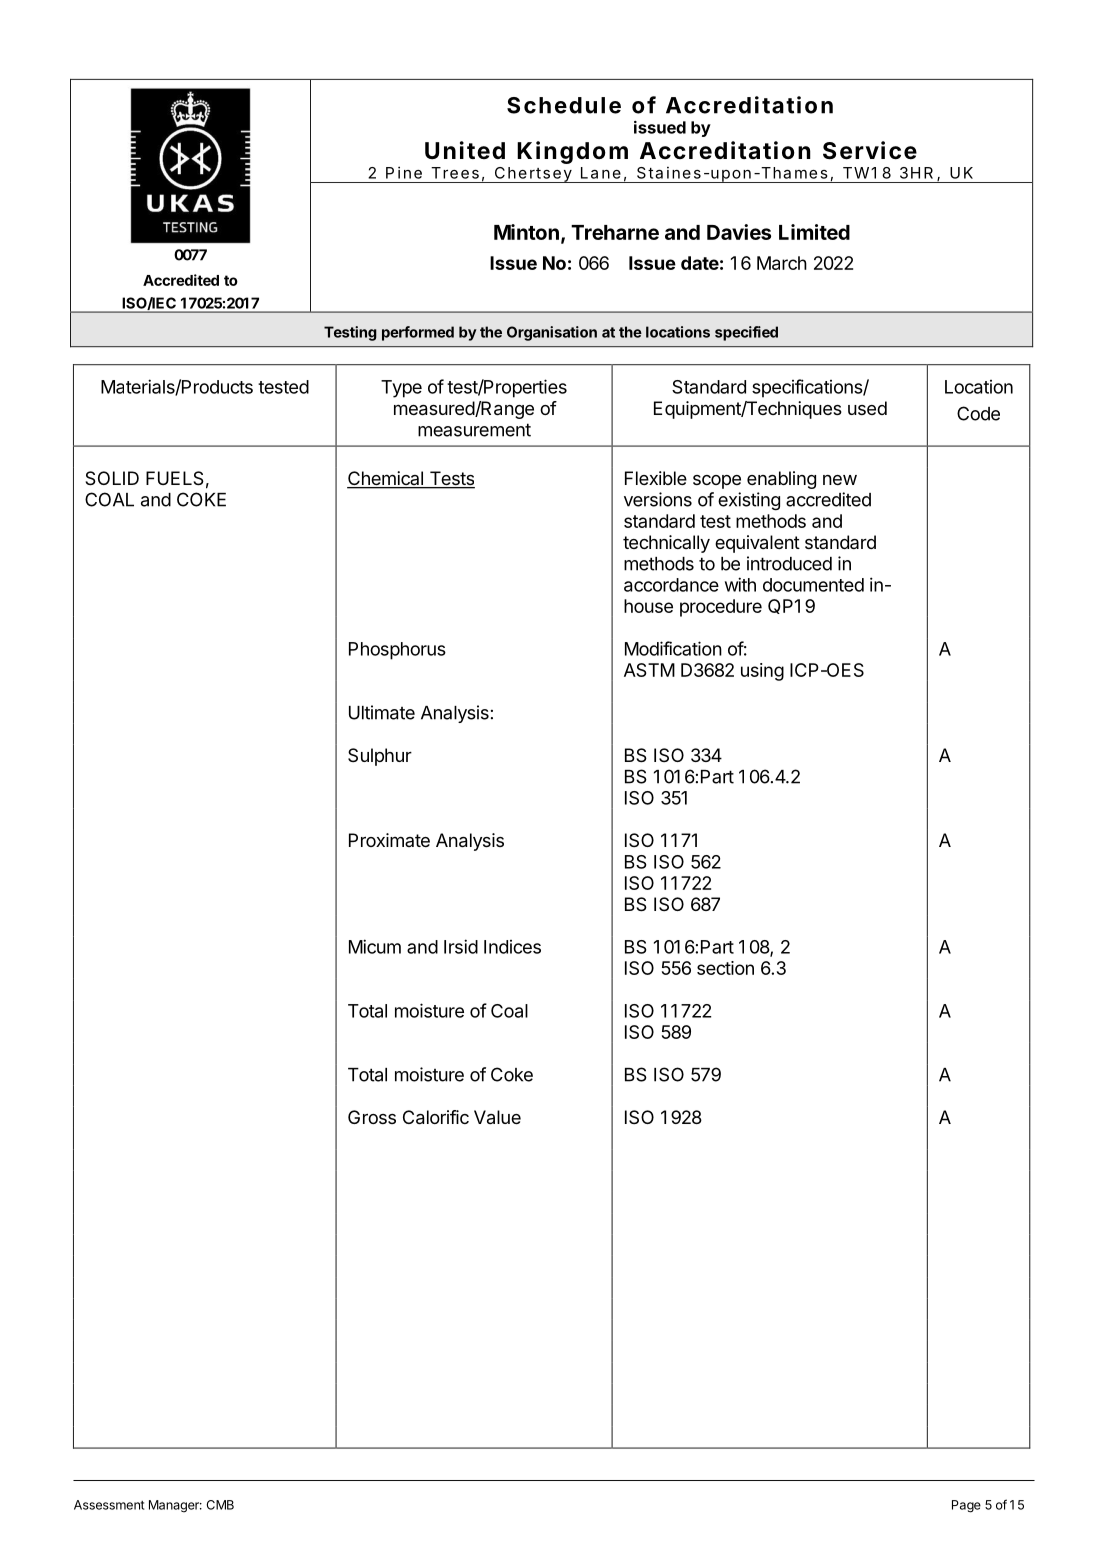  Describe the element at coordinates (867, 408) in the image. I see `used` at that location.
